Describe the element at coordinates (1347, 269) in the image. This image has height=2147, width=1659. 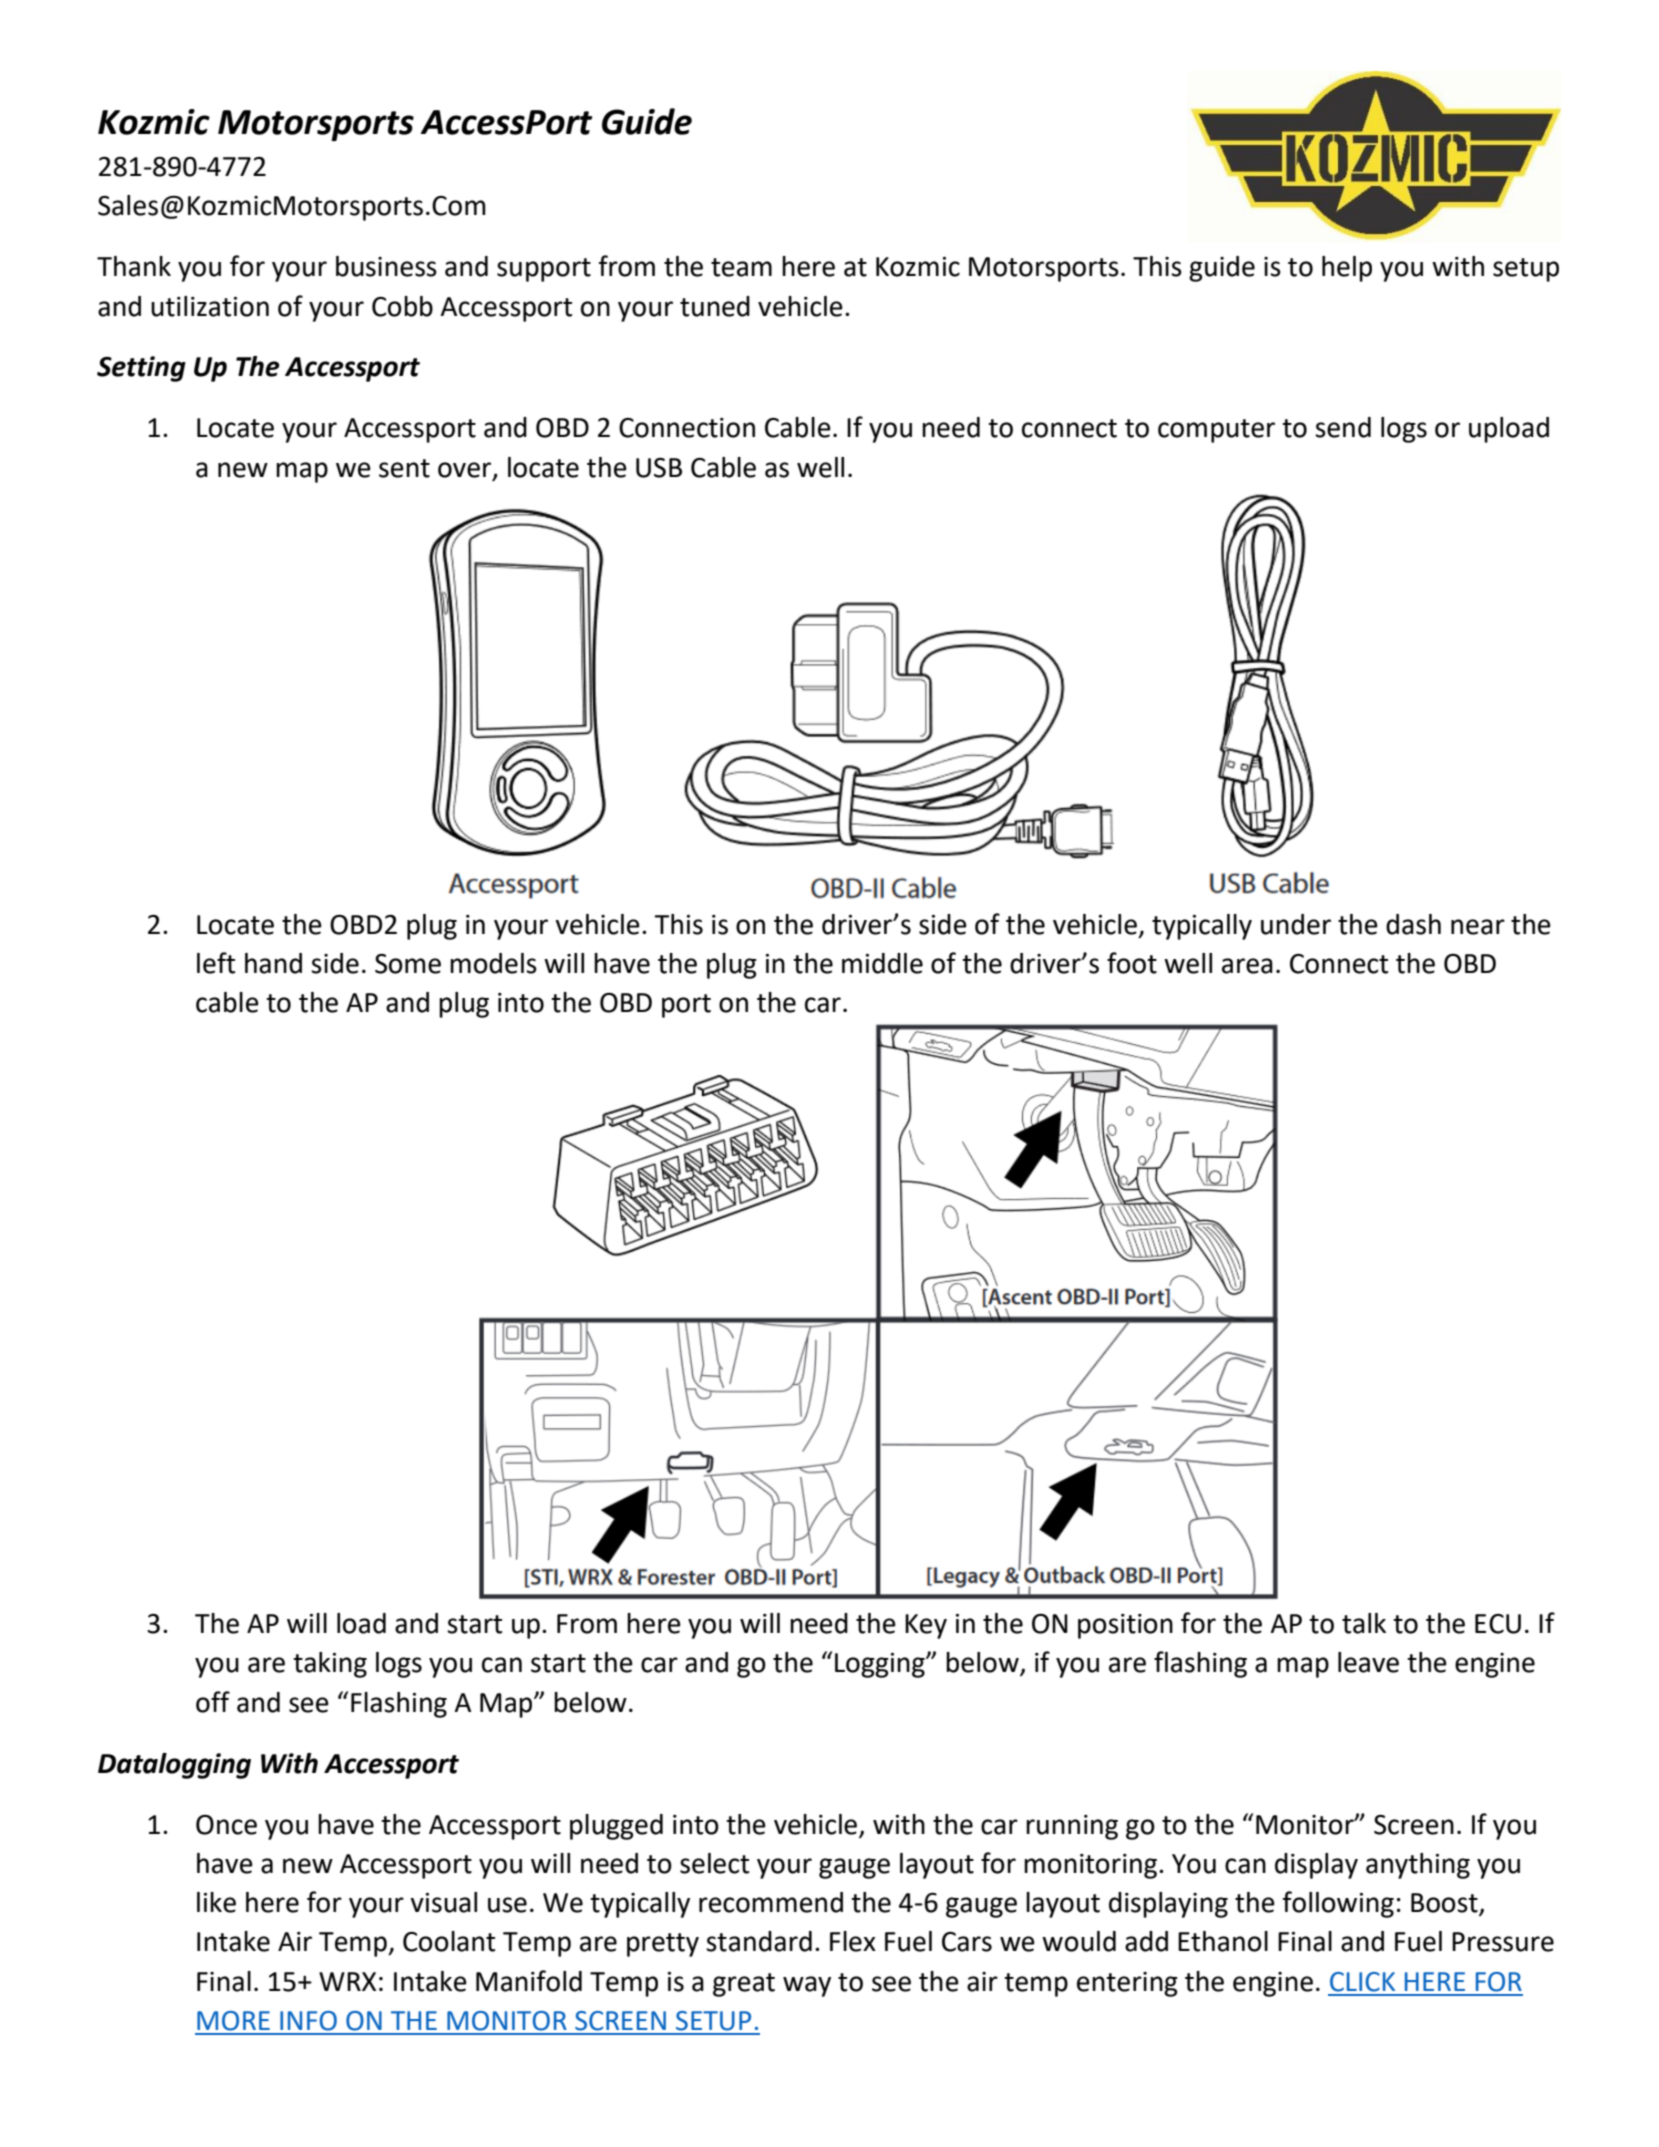
I see `help` at that location.
